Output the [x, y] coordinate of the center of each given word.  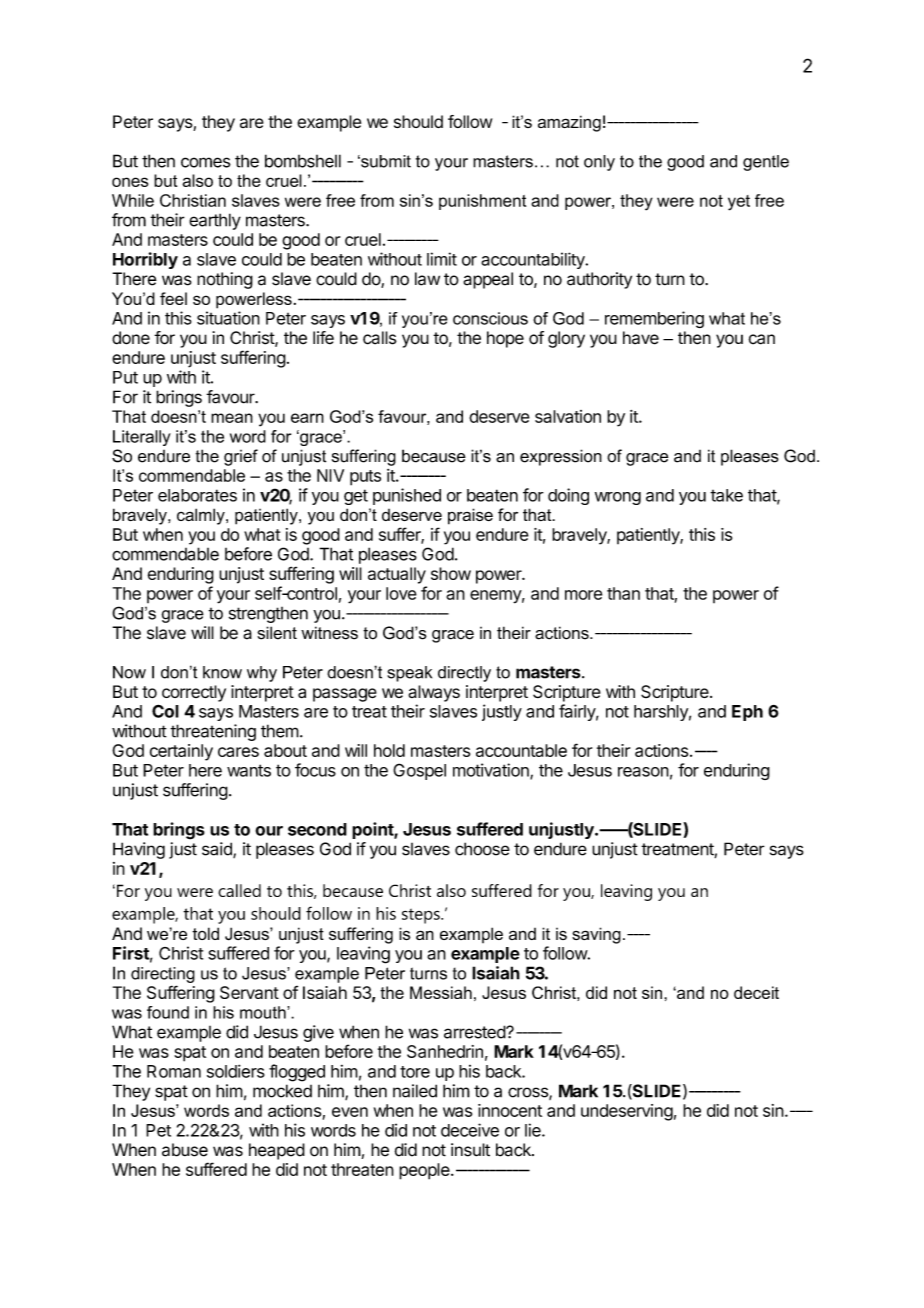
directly [464, 674]
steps [422, 916]
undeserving [627, 1112]
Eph [747, 713]
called [239, 890]
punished [407, 496]
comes [206, 162]
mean [232, 418]
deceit [756, 992]
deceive [470, 1130]
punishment [482, 202]
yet [739, 203]
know [222, 672]
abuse [185, 1150]
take [726, 495]
